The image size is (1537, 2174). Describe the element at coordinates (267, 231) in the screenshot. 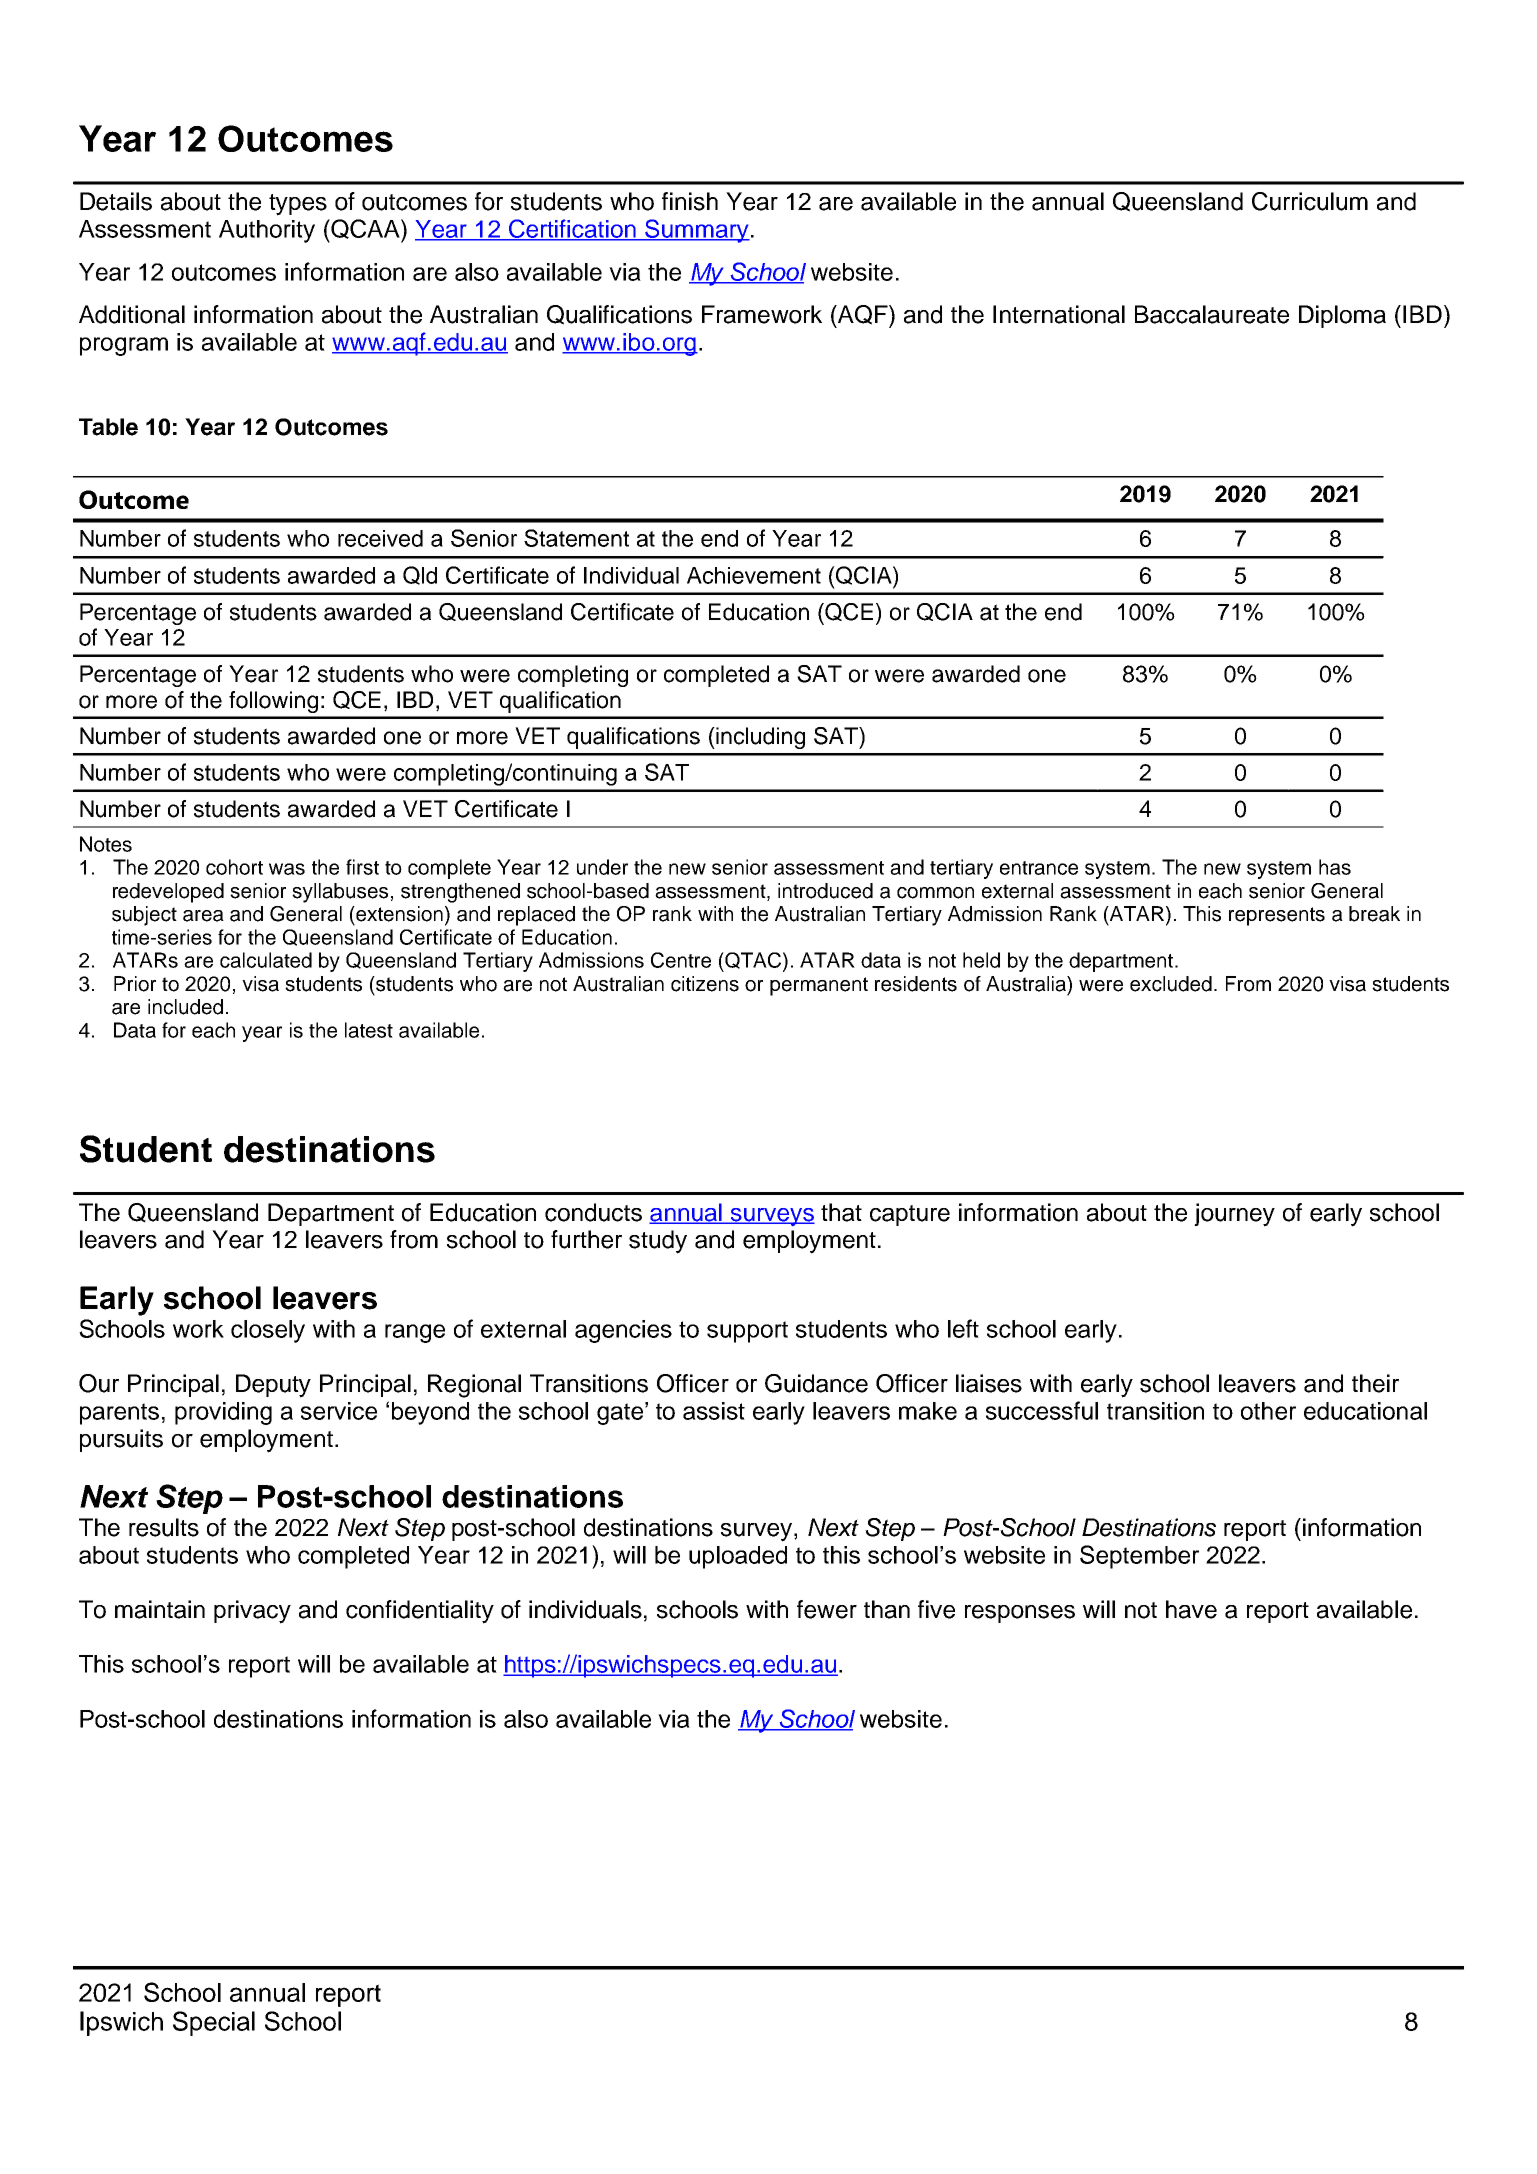

I see `Authority` at that location.
